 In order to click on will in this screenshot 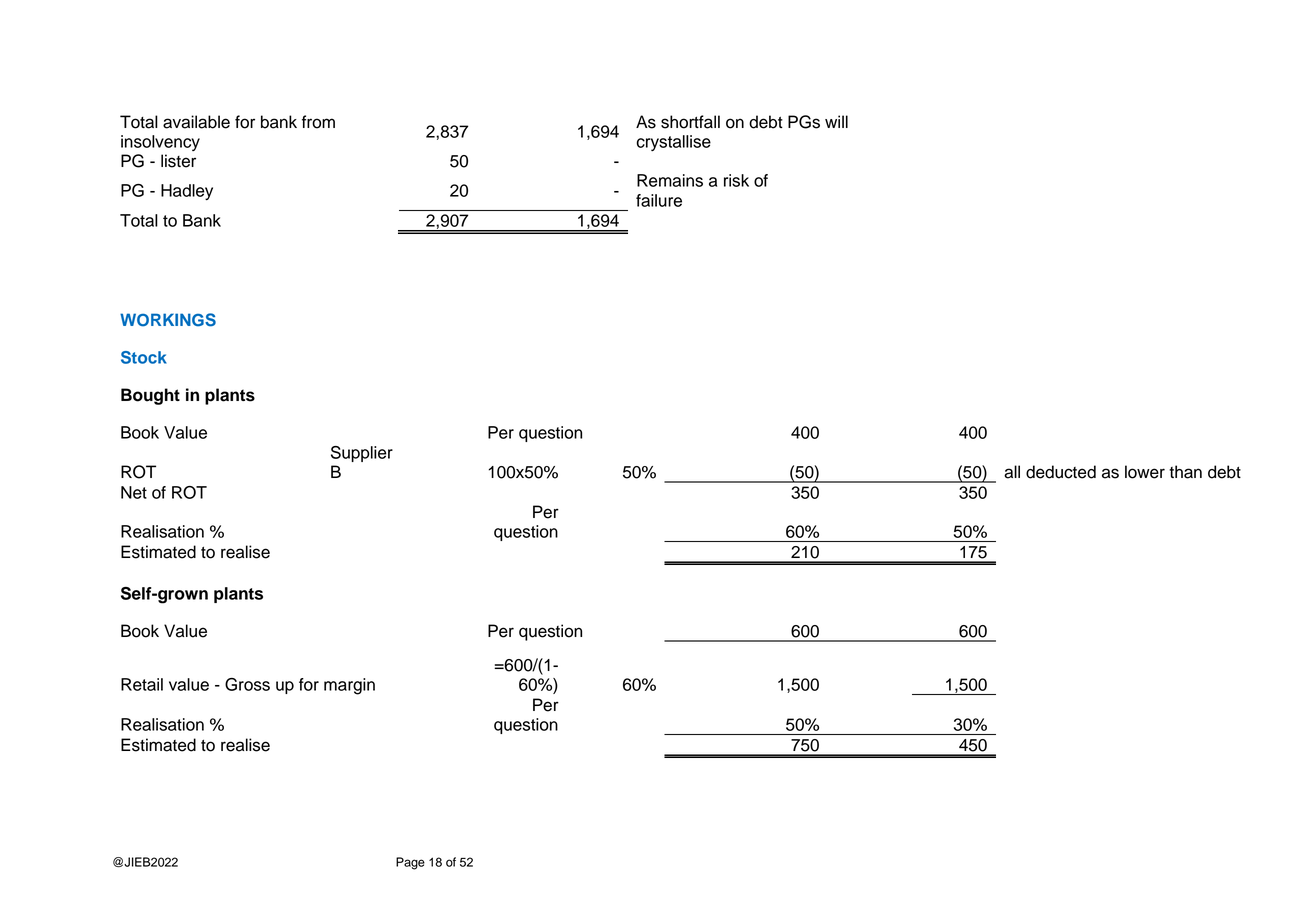, I will do `click(836, 121)`.
